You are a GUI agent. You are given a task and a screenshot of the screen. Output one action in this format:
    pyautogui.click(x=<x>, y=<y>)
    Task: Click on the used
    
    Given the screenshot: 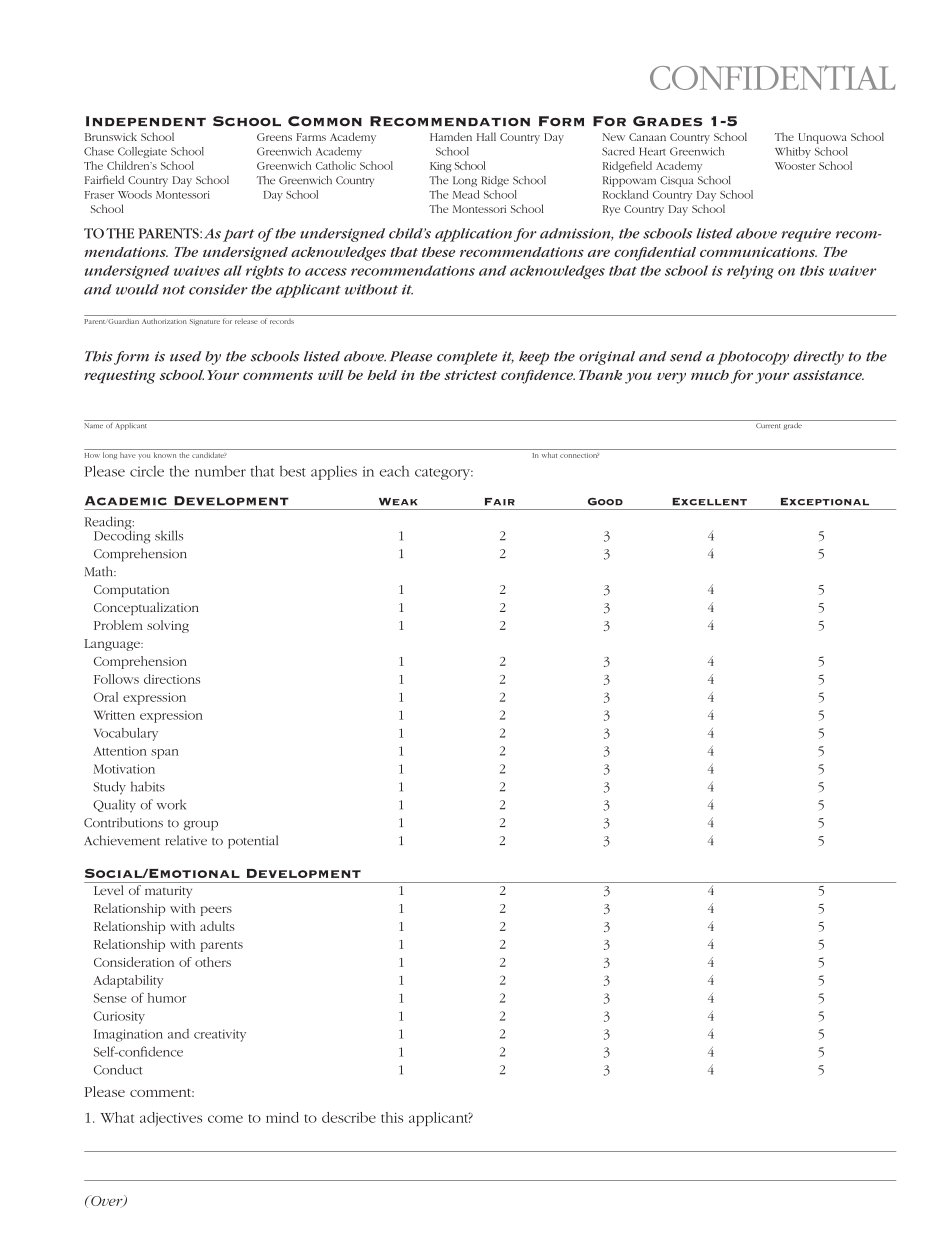 What is the action you would take?
    pyautogui.click(x=185, y=356)
